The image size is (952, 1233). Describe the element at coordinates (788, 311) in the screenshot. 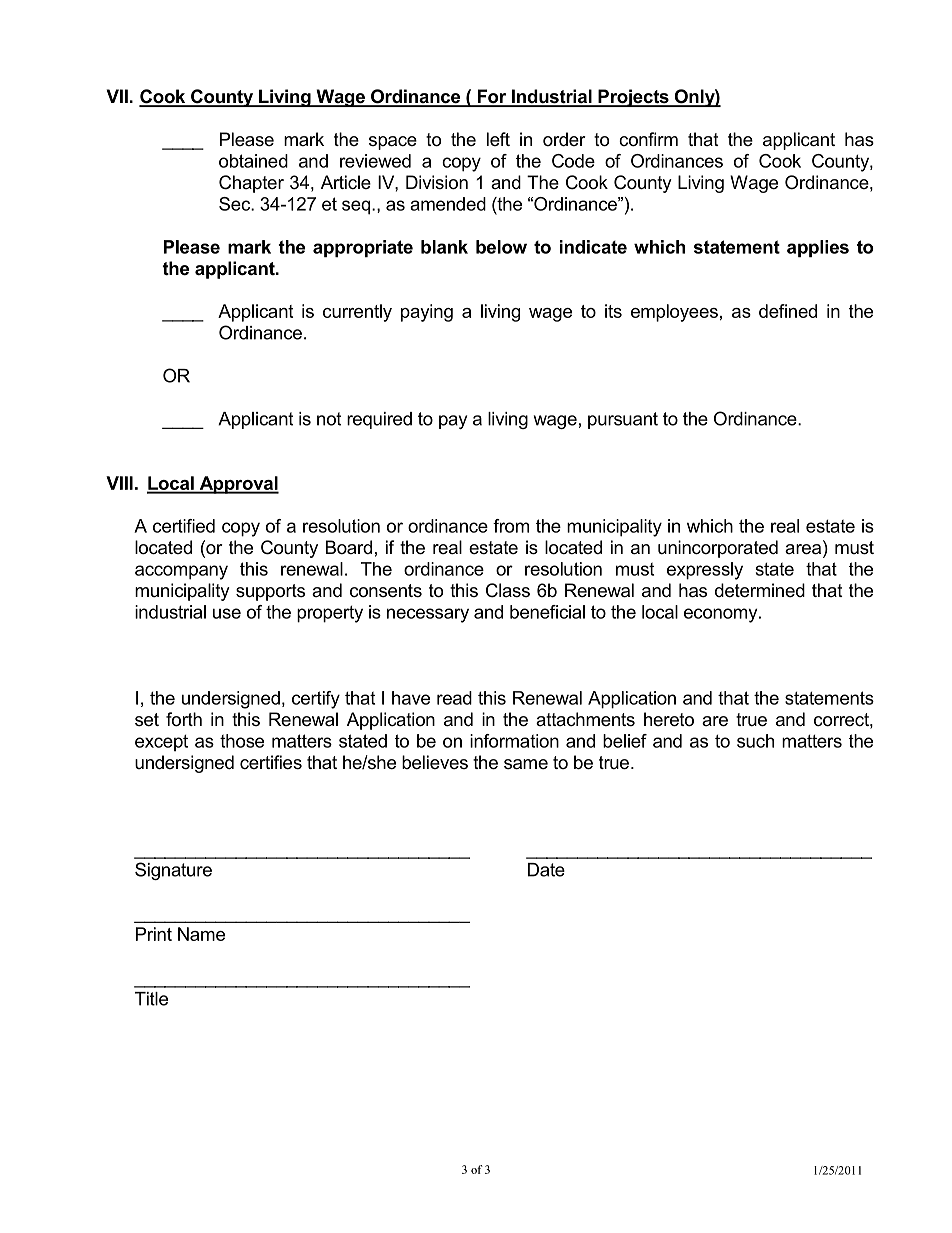

I see `defined` at that location.
